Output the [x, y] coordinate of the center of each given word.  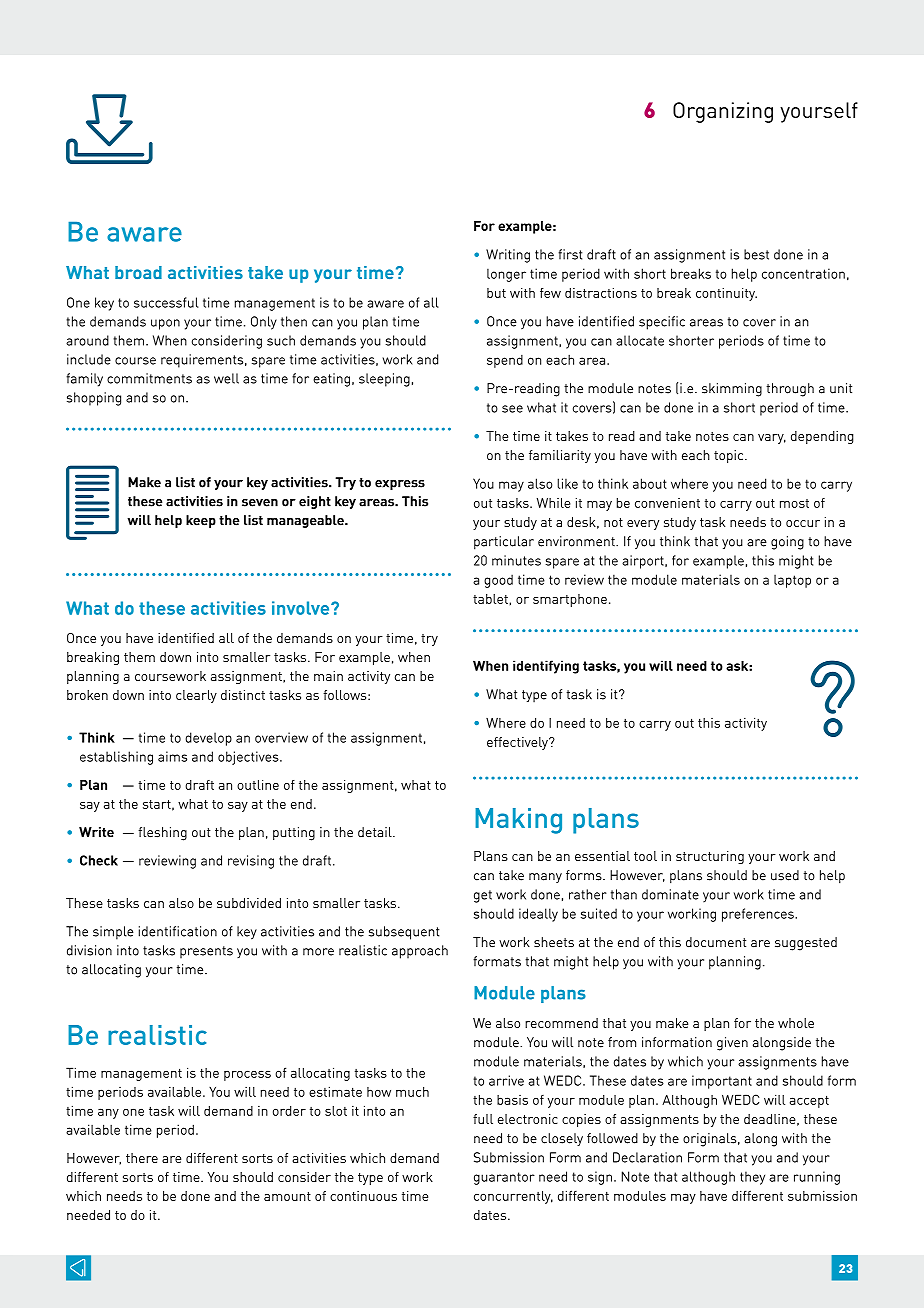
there [142, 1158]
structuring [710, 857]
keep [201, 521]
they [752, 1178]
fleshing [162, 834]
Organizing [723, 112]
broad [138, 272]
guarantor [504, 1178]
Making [518, 821]
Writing [508, 256]
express [400, 485]
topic [730, 456]
